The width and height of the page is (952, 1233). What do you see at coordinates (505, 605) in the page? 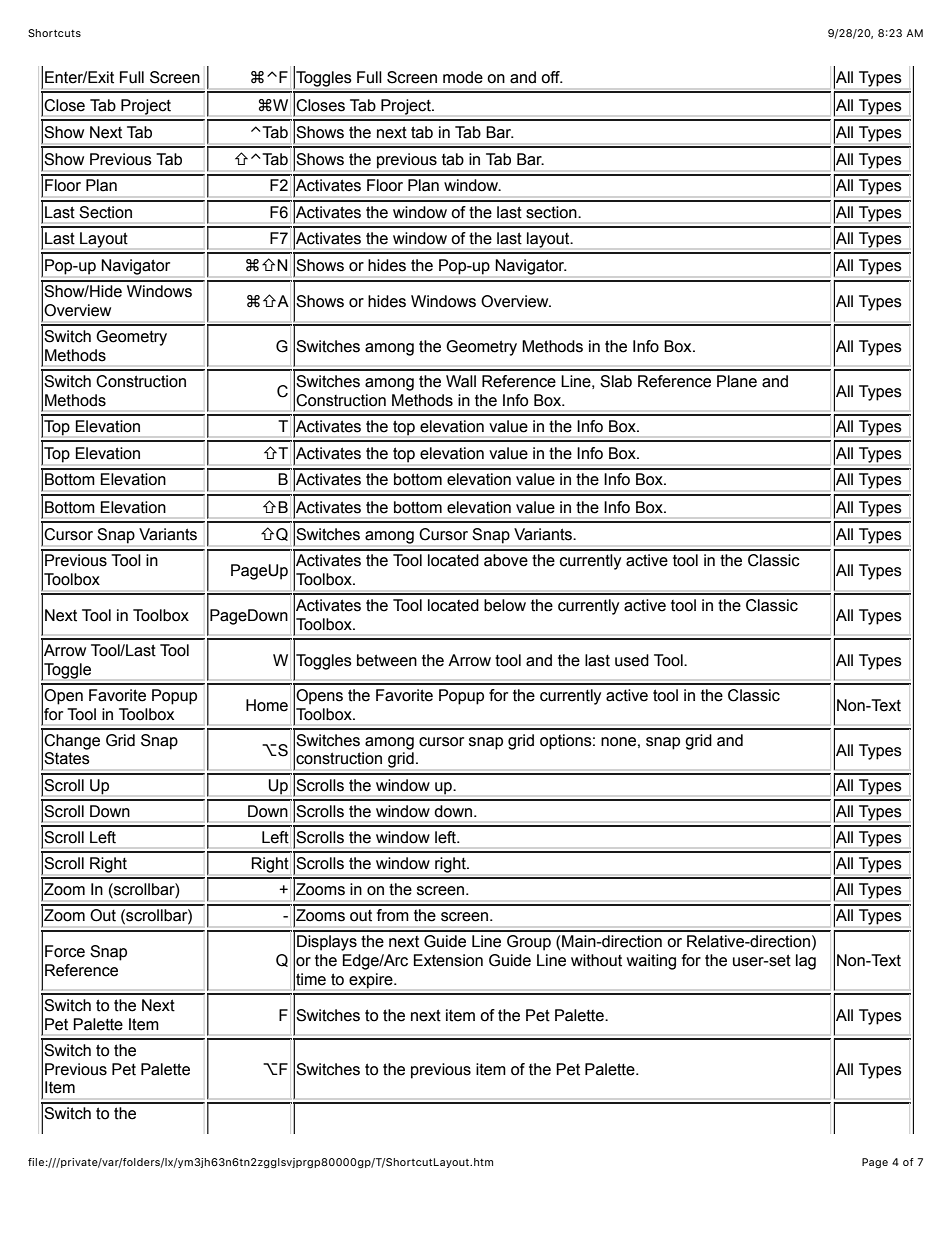
I see `below` at bounding box center [505, 605].
